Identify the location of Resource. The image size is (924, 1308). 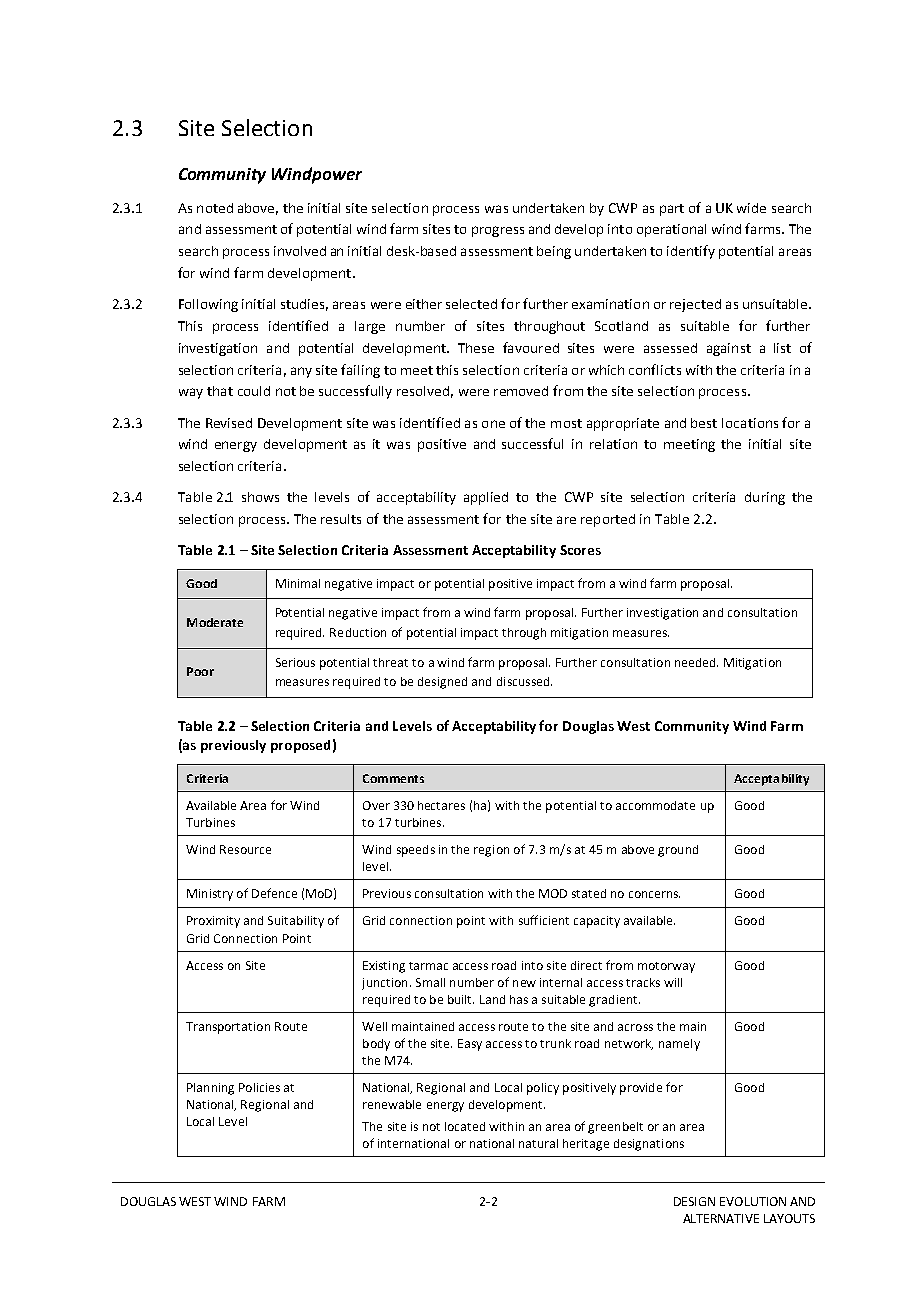
(245, 849).
